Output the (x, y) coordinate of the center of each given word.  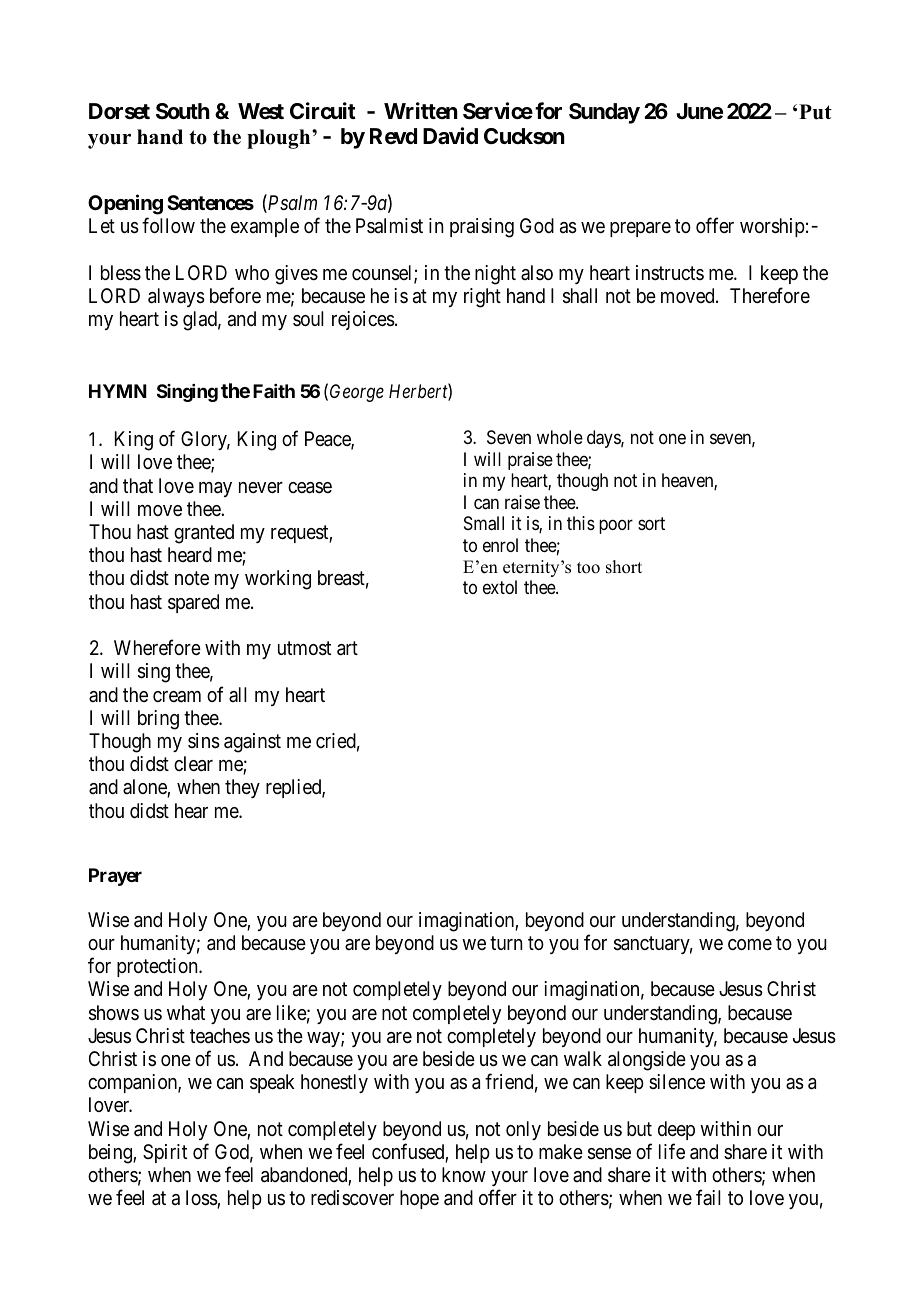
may (215, 489)
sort (651, 523)
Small (484, 523)
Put (815, 112)
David (450, 136)
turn (506, 943)
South (183, 111)
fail (708, 1197)
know (464, 1174)
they (242, 788)
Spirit (165, 1153)
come (750, 945)
